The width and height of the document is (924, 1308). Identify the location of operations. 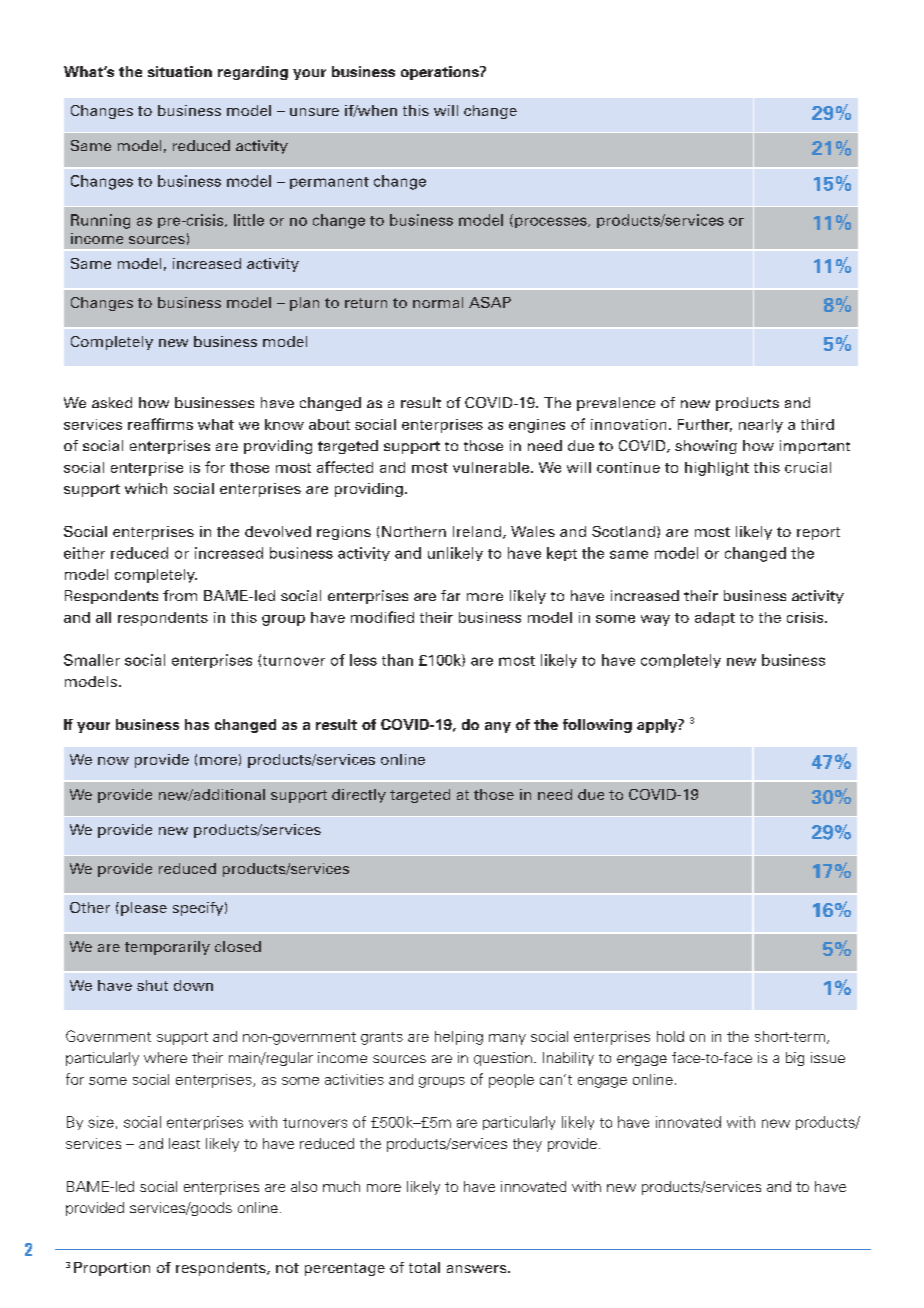
(441, 73).
